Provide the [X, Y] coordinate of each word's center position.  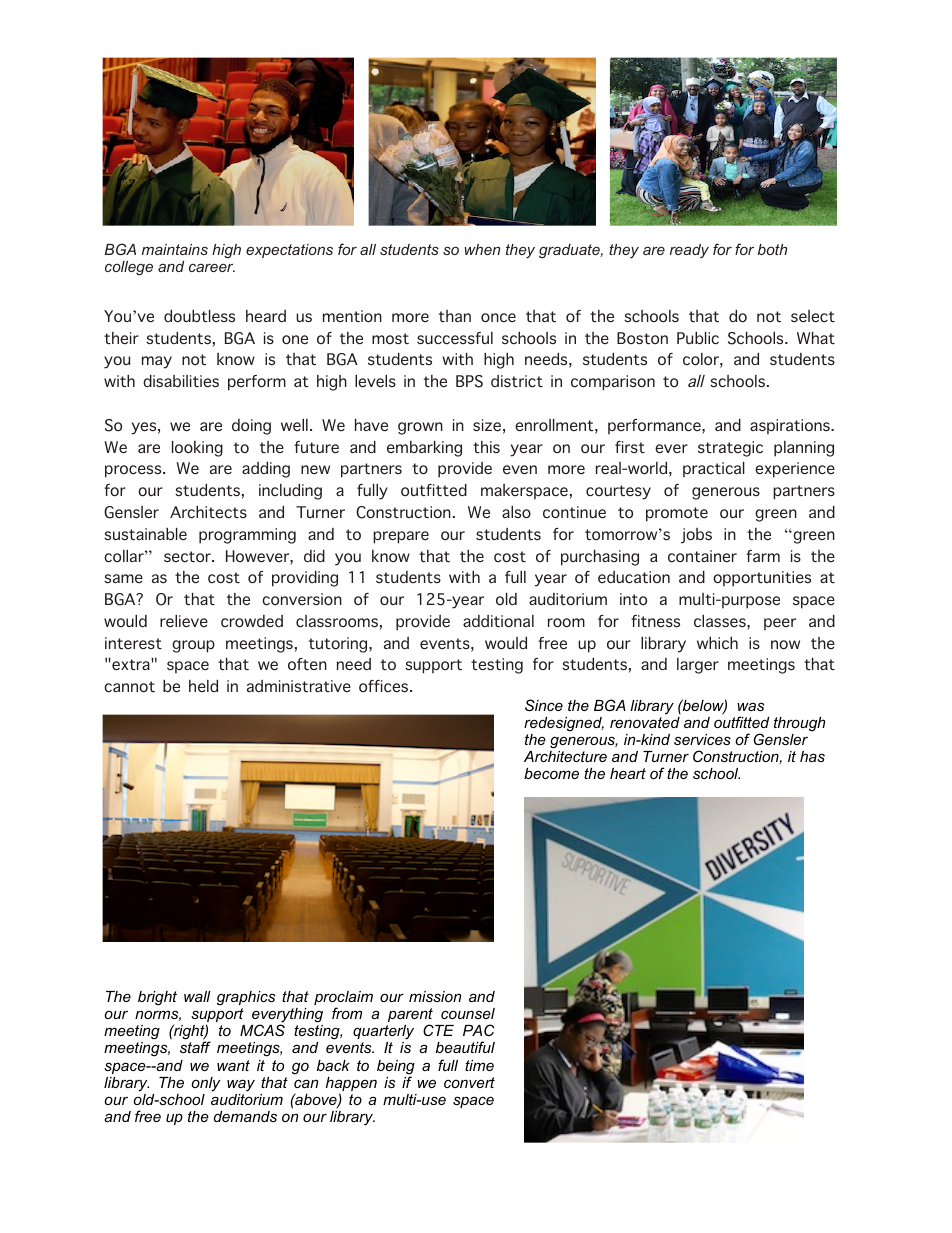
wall [197, 996]
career [212, 268]
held [203, 686]
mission [435, 996]
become [551, 773]
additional [498, 621]
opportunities [762, 579]
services [702, 739]
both [772, 249]
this [486, 447]
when [482, 249]
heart [628, 773]
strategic [730, 449]
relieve [184, 621]
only [205, 1084]
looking [197, 449]
